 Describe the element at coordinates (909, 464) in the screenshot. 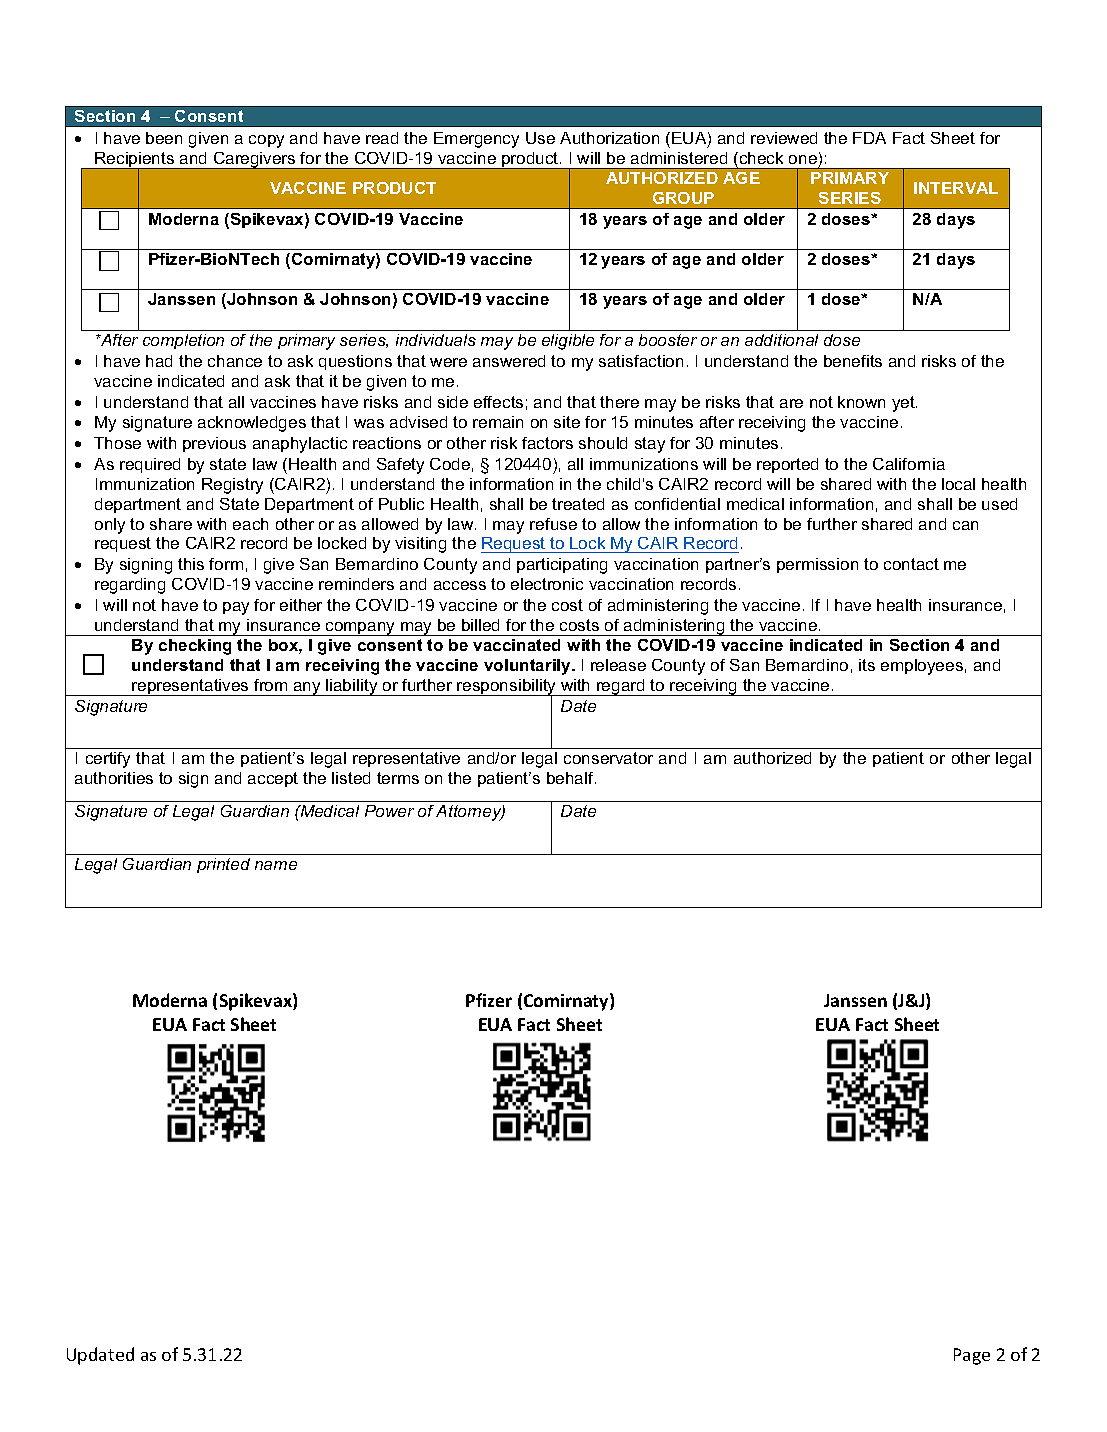

I see `California` at that location.
